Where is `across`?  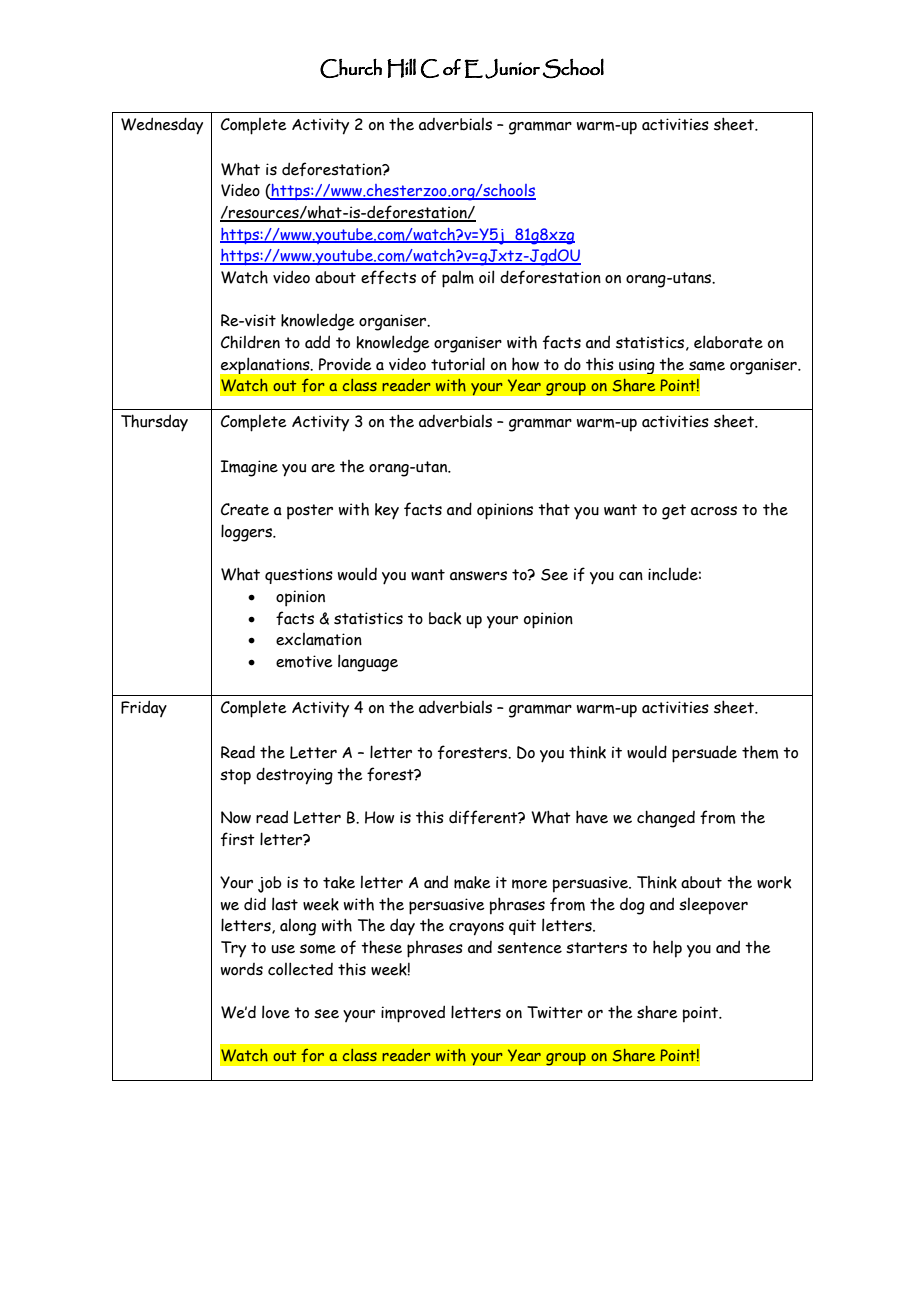 across is located at coordinates (714, 511).
